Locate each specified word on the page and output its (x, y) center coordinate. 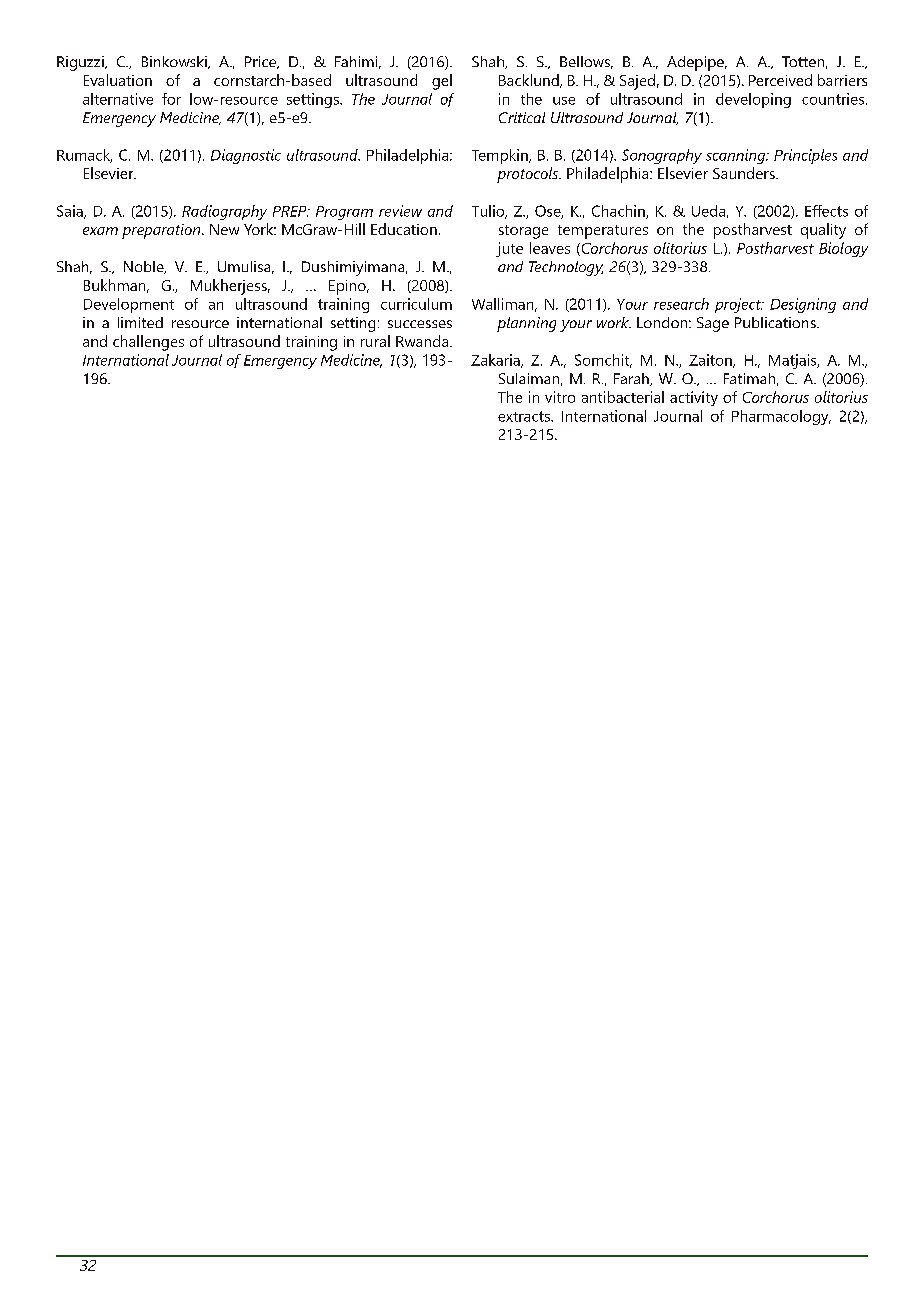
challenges (148, 343)
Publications (776, 322)
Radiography (224, 212)
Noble (145, 267)
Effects (826, 211)
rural (375, 341)
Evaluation (118, 80)
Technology (566, 268)
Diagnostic (246, 156)
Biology (843, 249)
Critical (522, 117)
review (400, 211)
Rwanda (423, 341)
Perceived (780, 80)
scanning (737, 156)
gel (442, 82)
